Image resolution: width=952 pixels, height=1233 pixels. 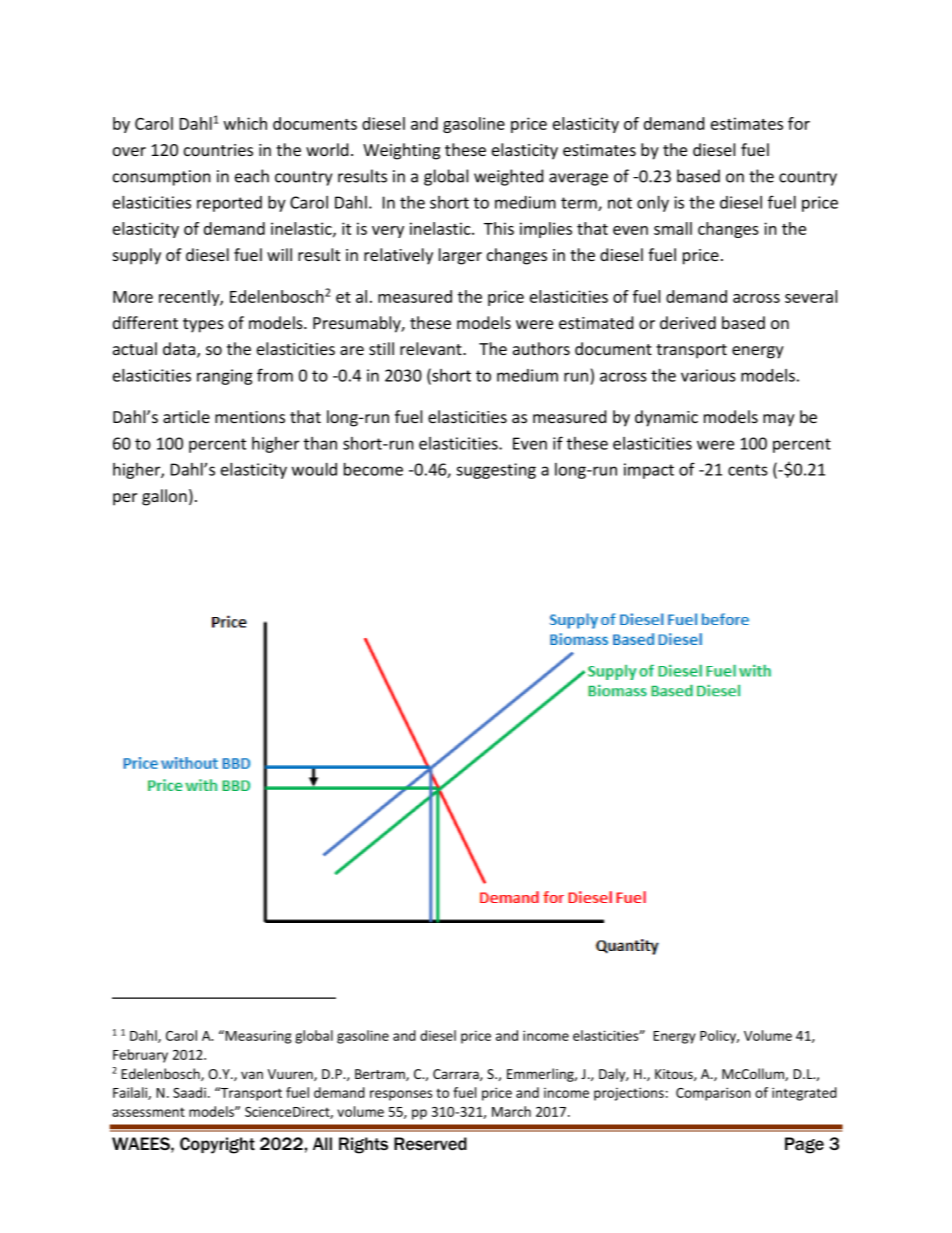 I want to click on March, so click(x=511, y=1111).
